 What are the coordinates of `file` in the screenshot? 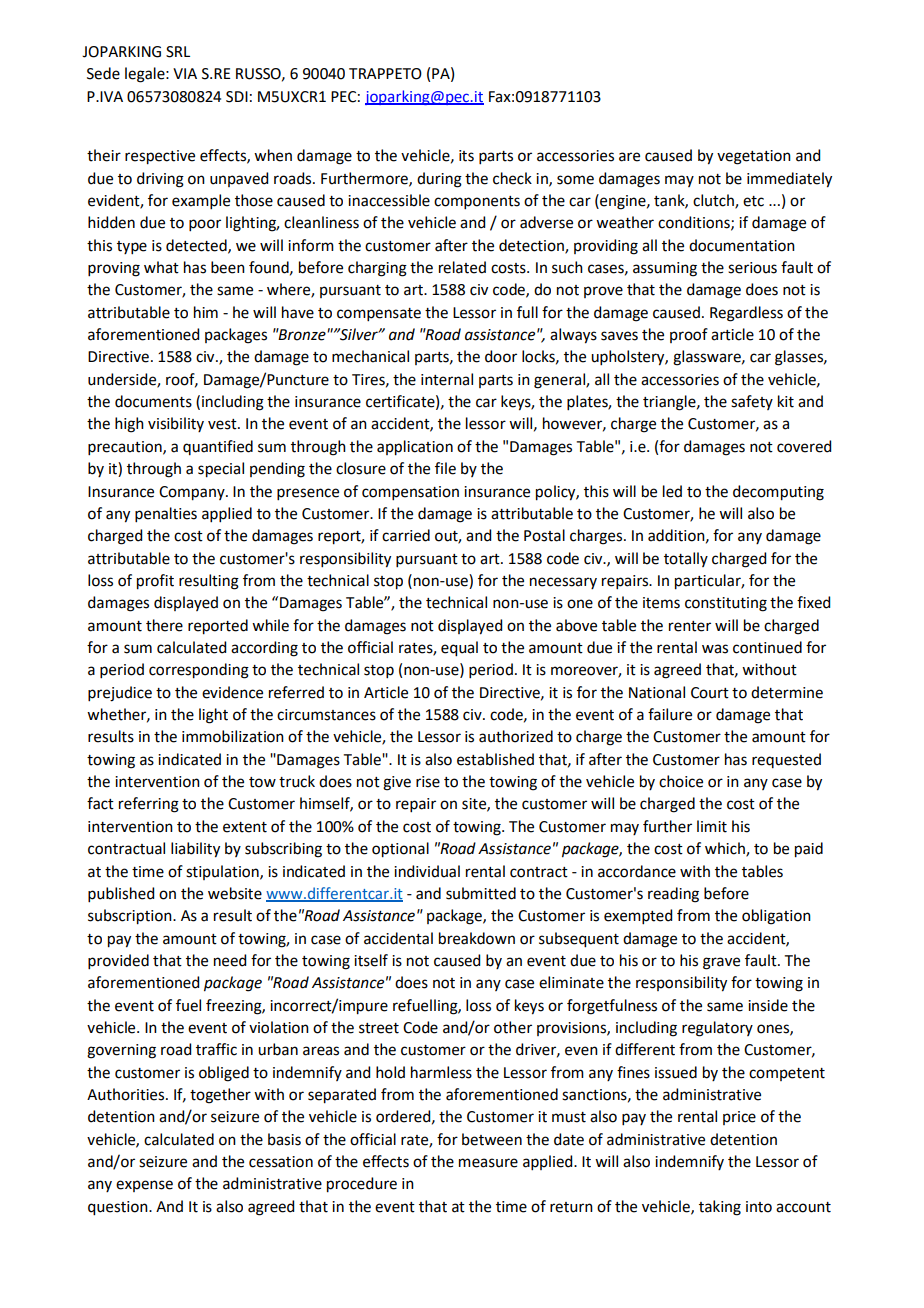 It's located at (445, 468).
